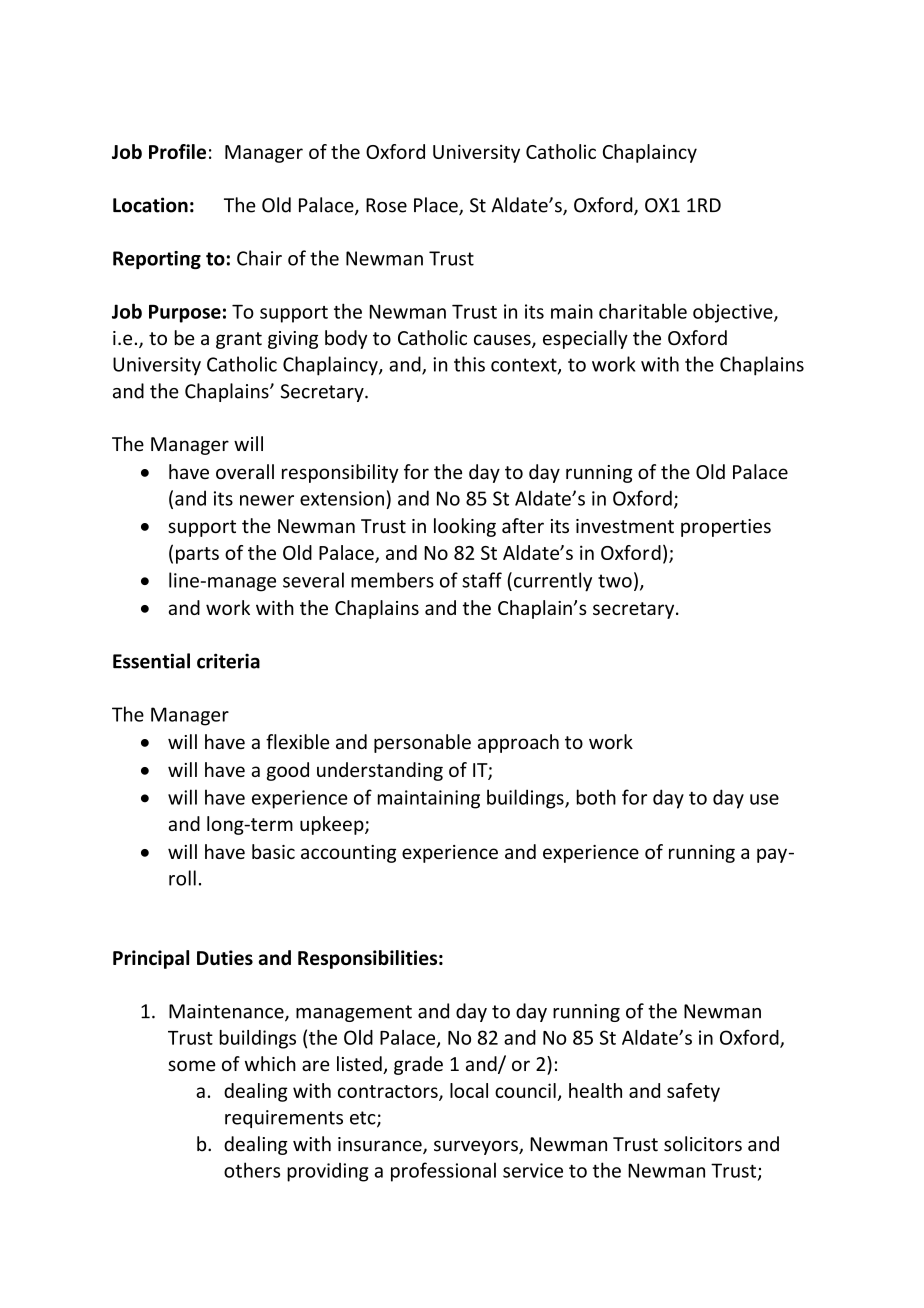  Describe the element at coordinates (615, 581) in the screenshot. I see `two` at that location.
